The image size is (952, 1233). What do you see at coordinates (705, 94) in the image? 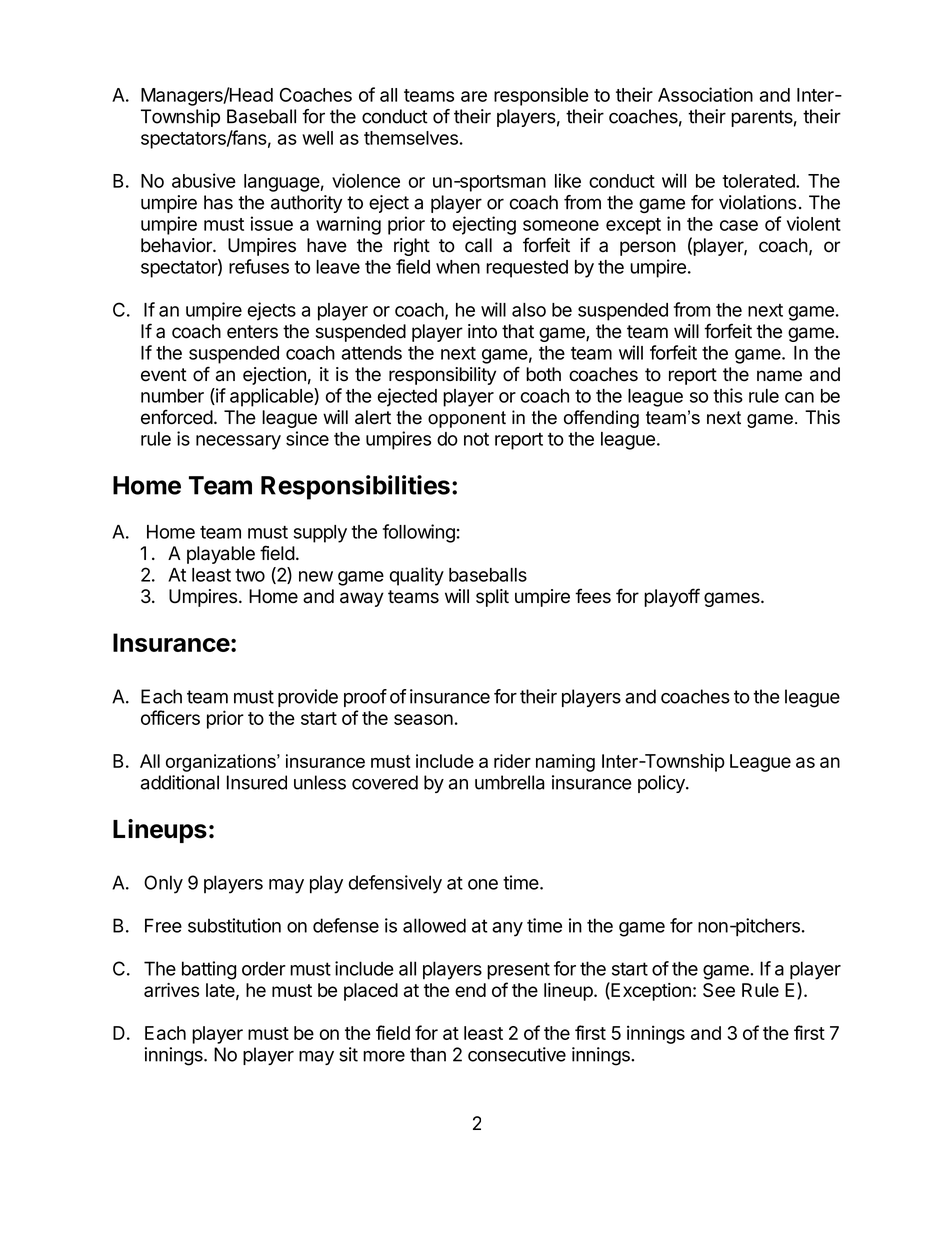
I see `Association` at bounding box center [705, 94].
